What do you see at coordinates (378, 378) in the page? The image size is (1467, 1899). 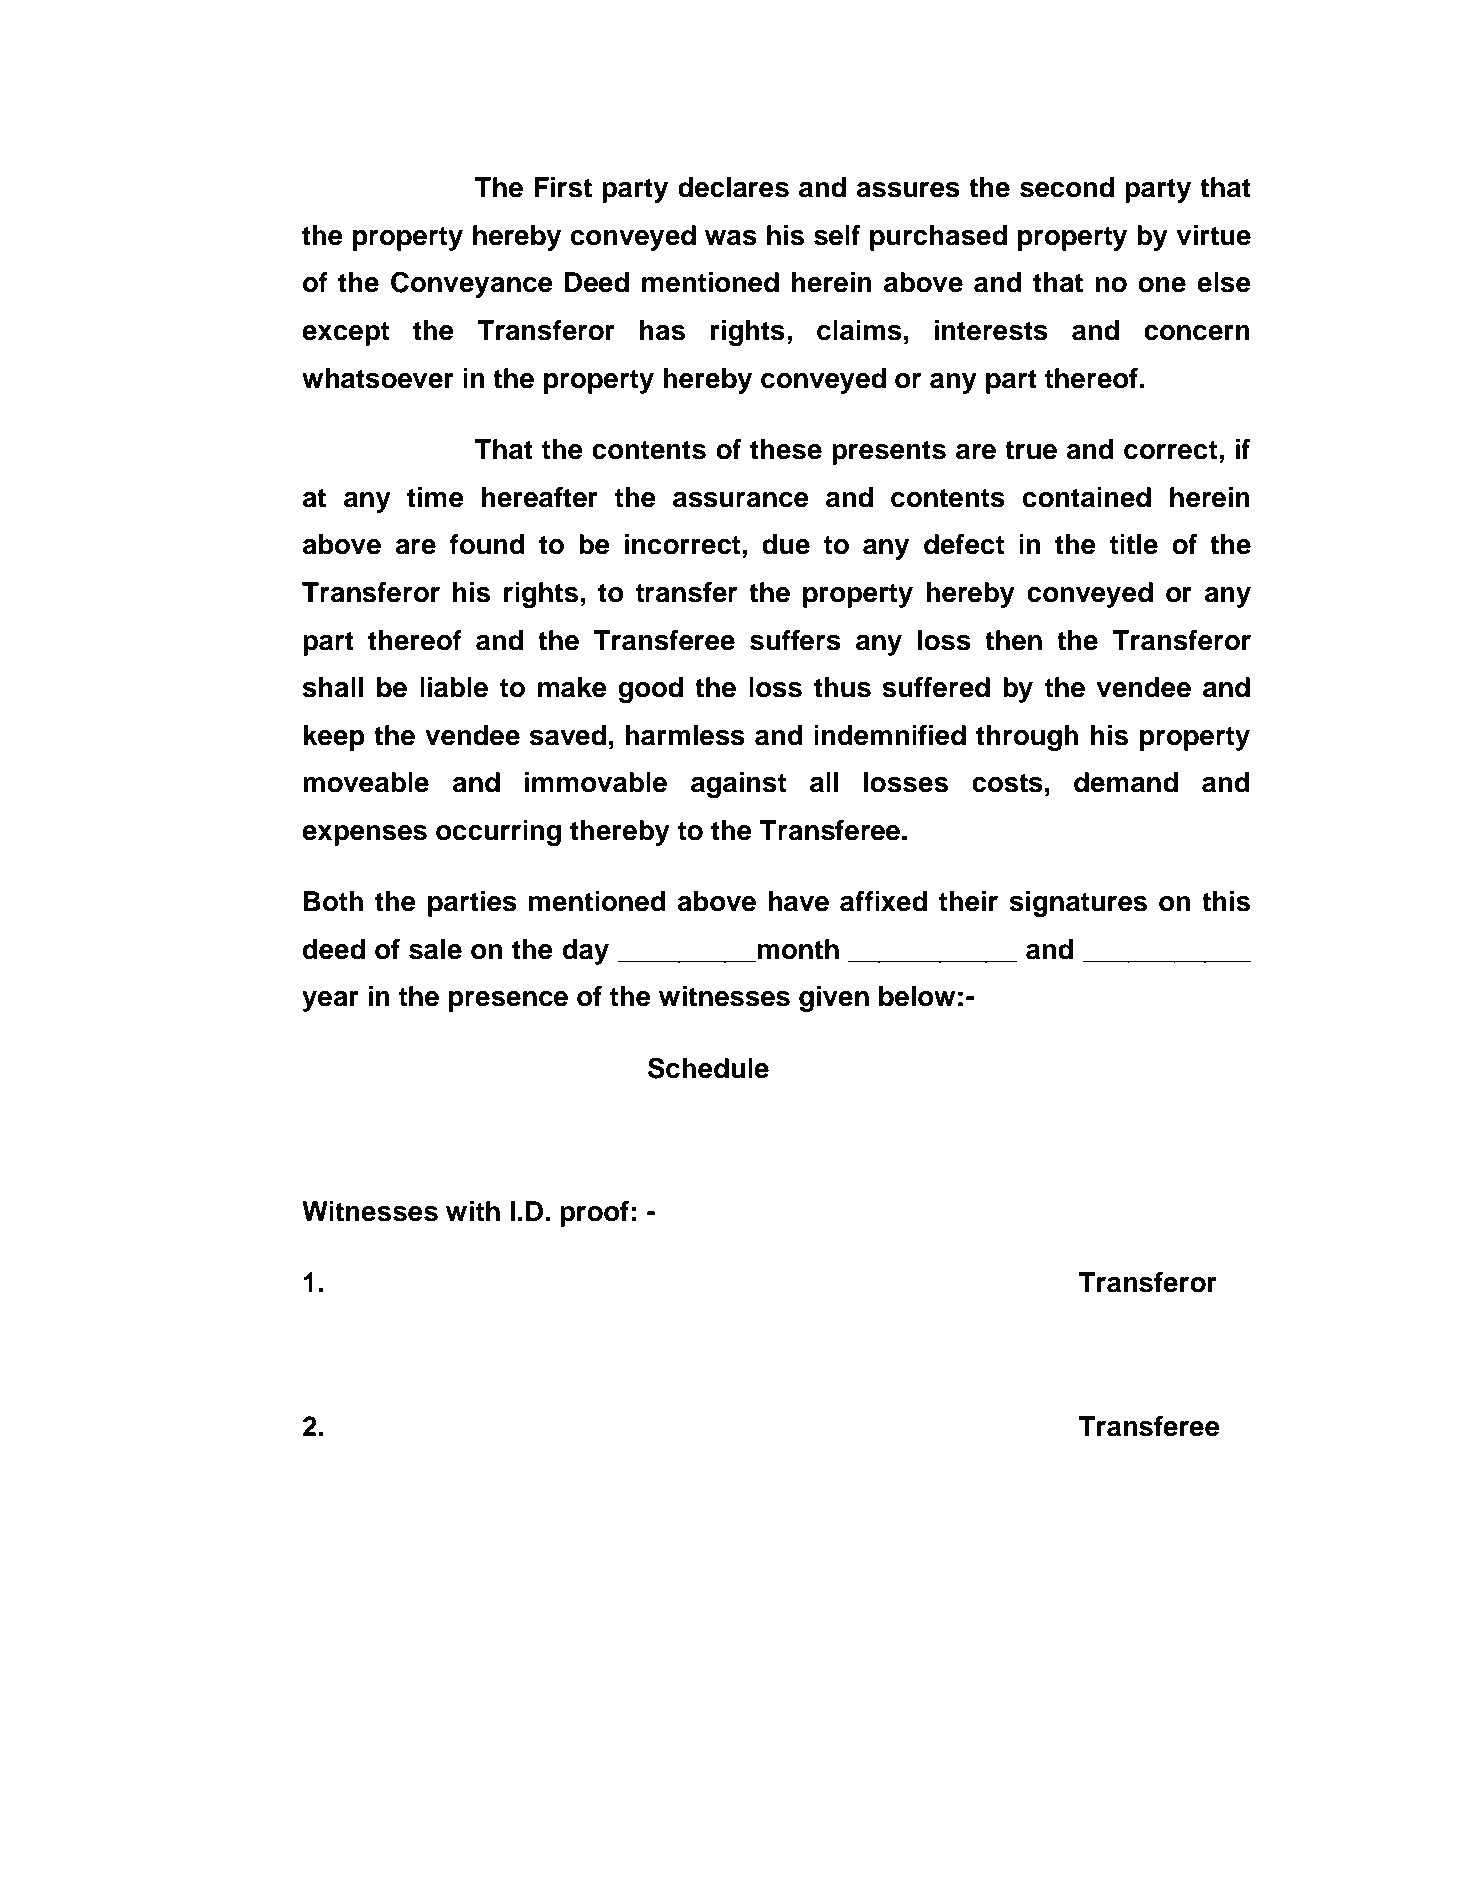 I see `whatsoever` at bounding box center [378, 378].
